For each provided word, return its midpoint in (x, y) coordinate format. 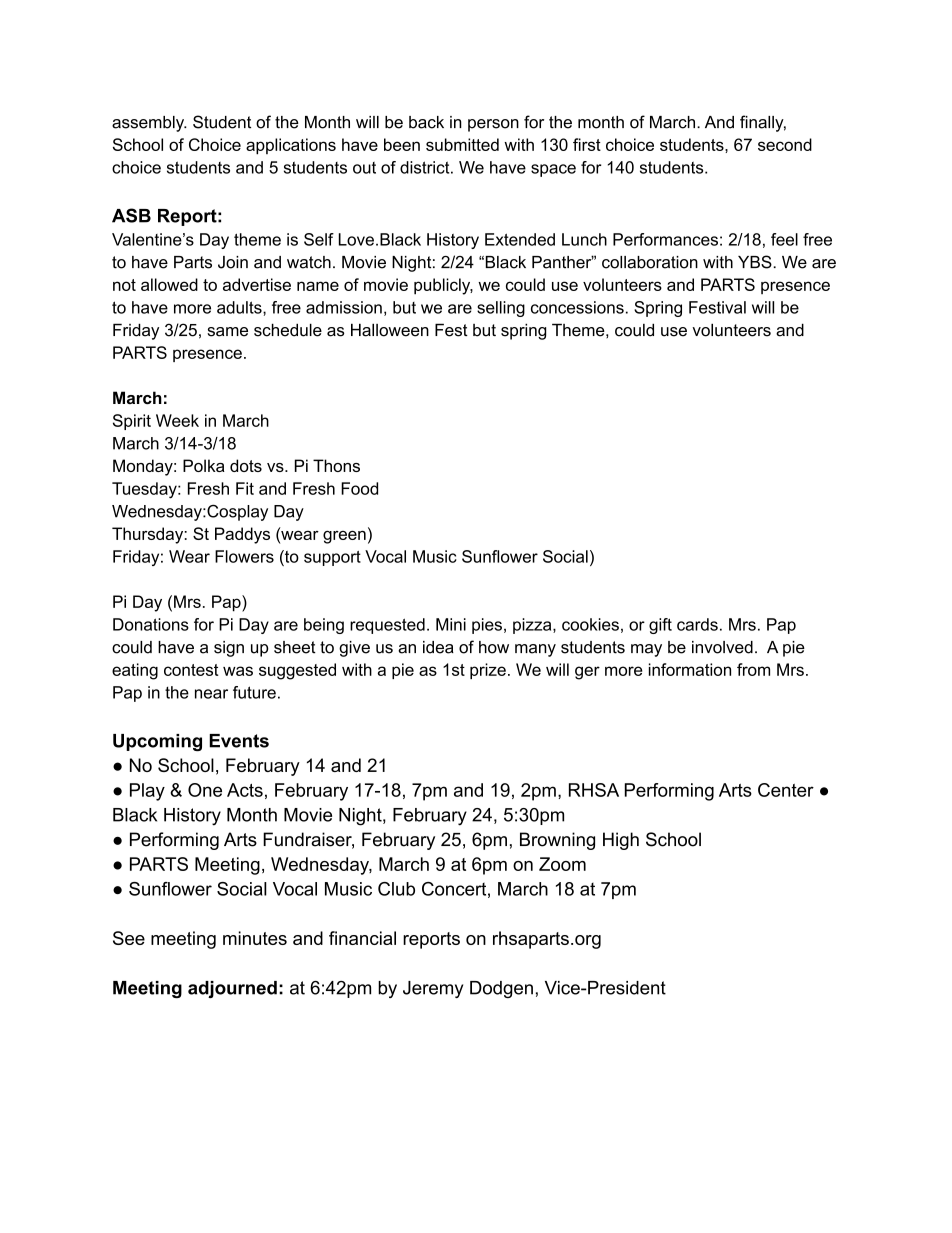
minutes (255, 938)
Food (359, 488)
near (211, 694)
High (621, 841)
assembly (149, 124)
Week (177, 420)
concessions (577, 307)
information (690, 669)
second (785, 144)
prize (488, 671)
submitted (462, 144)
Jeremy (433, 989)
